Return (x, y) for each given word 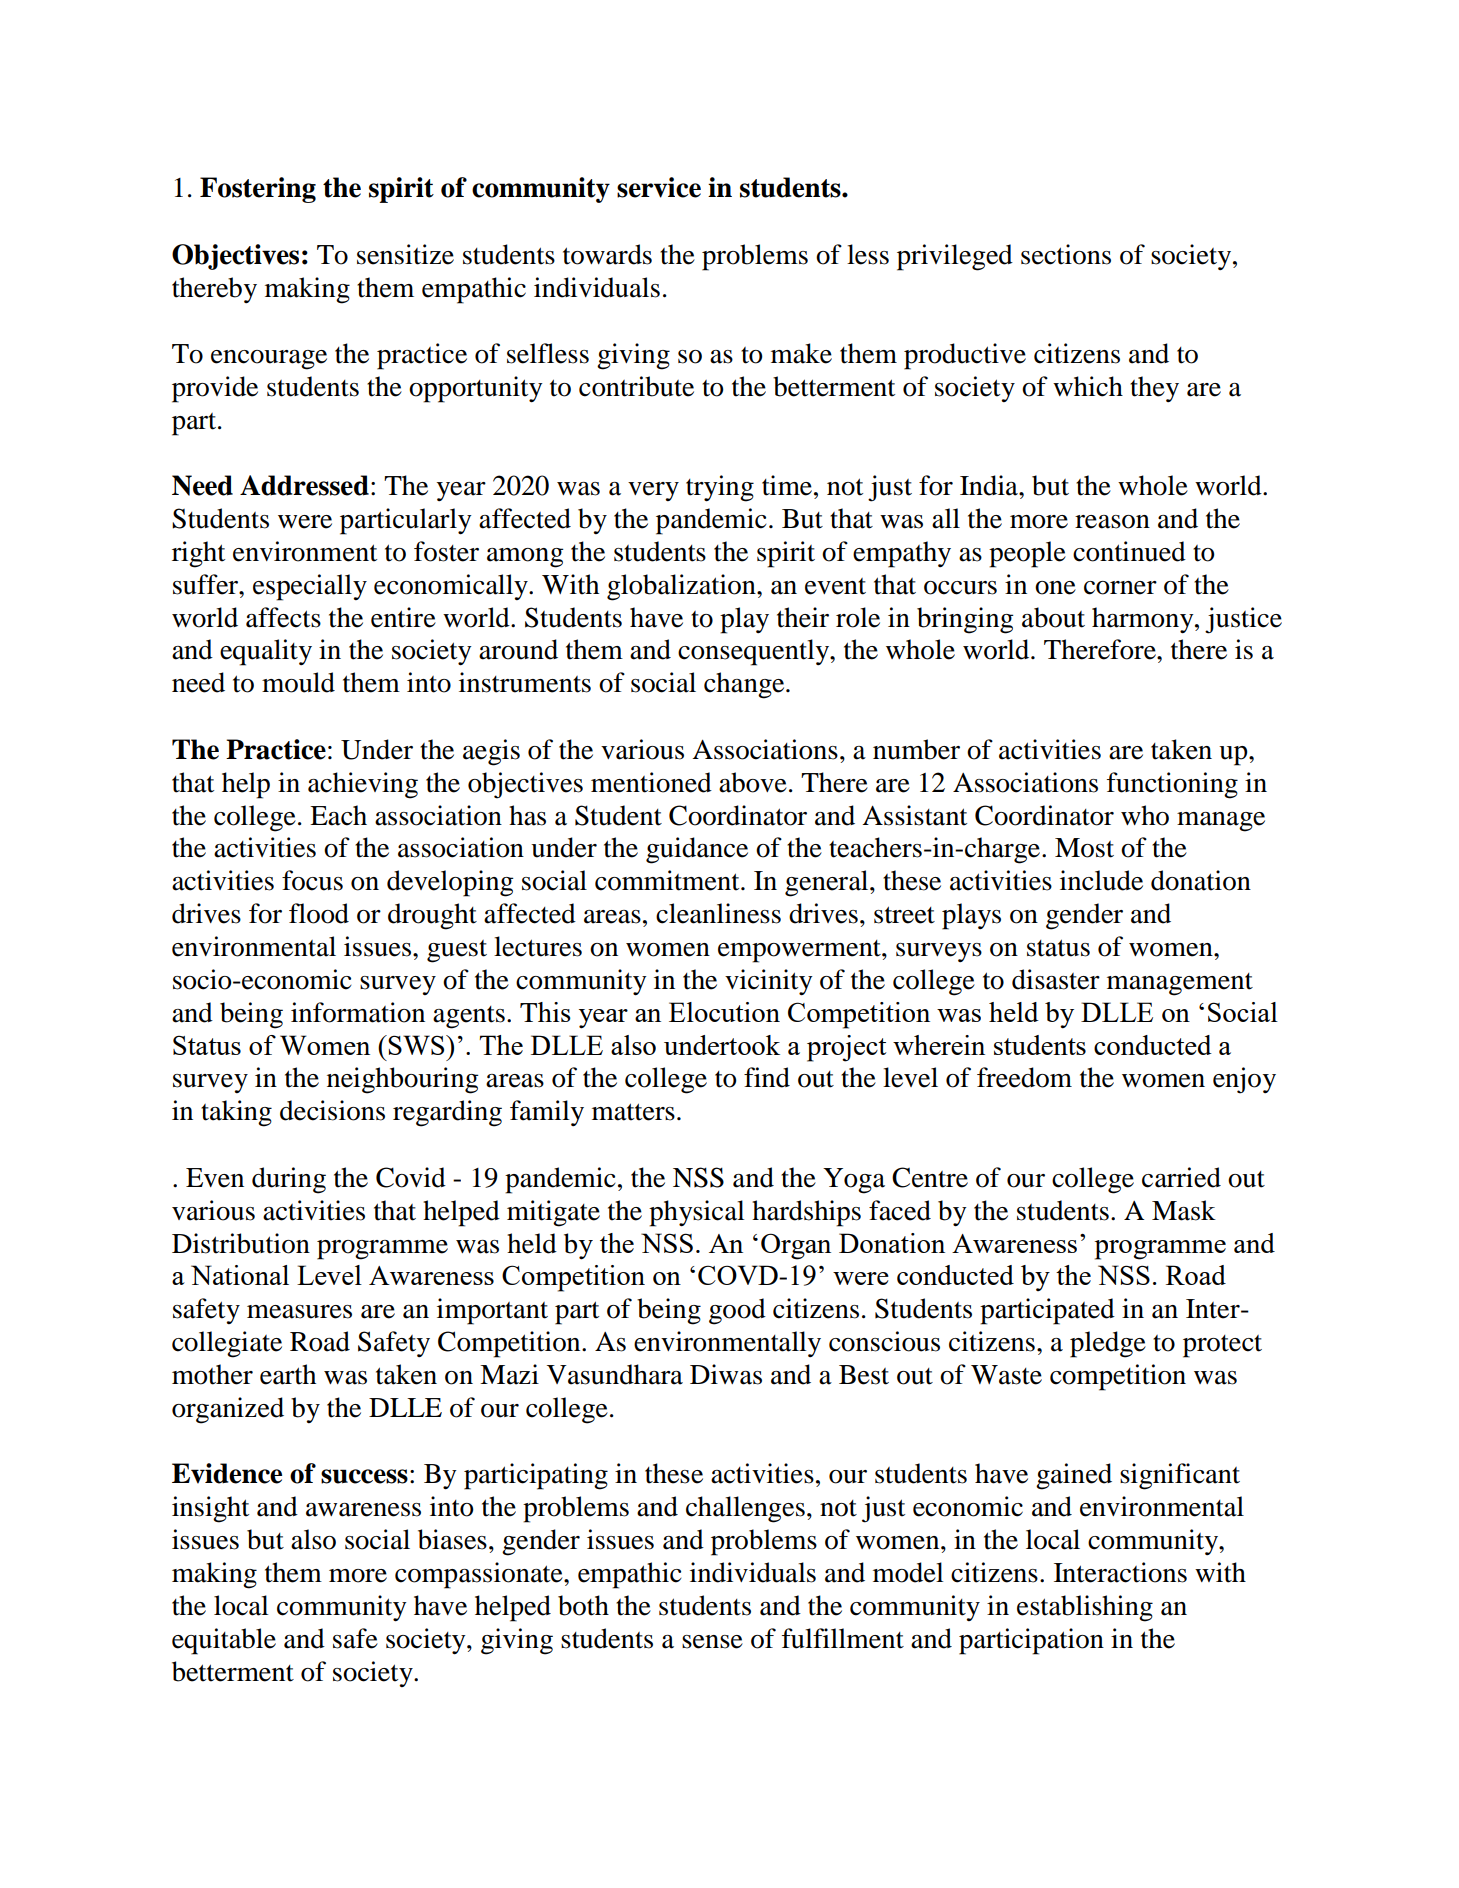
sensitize (405, 254)
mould (298, 682)
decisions (332, 1110)
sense (712, 1642)
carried (1181, 1177)
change (745, 685)
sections (1066, 254)
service (659, 187)
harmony (1144, 620)
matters (633, 1112)
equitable (224, 1641)
